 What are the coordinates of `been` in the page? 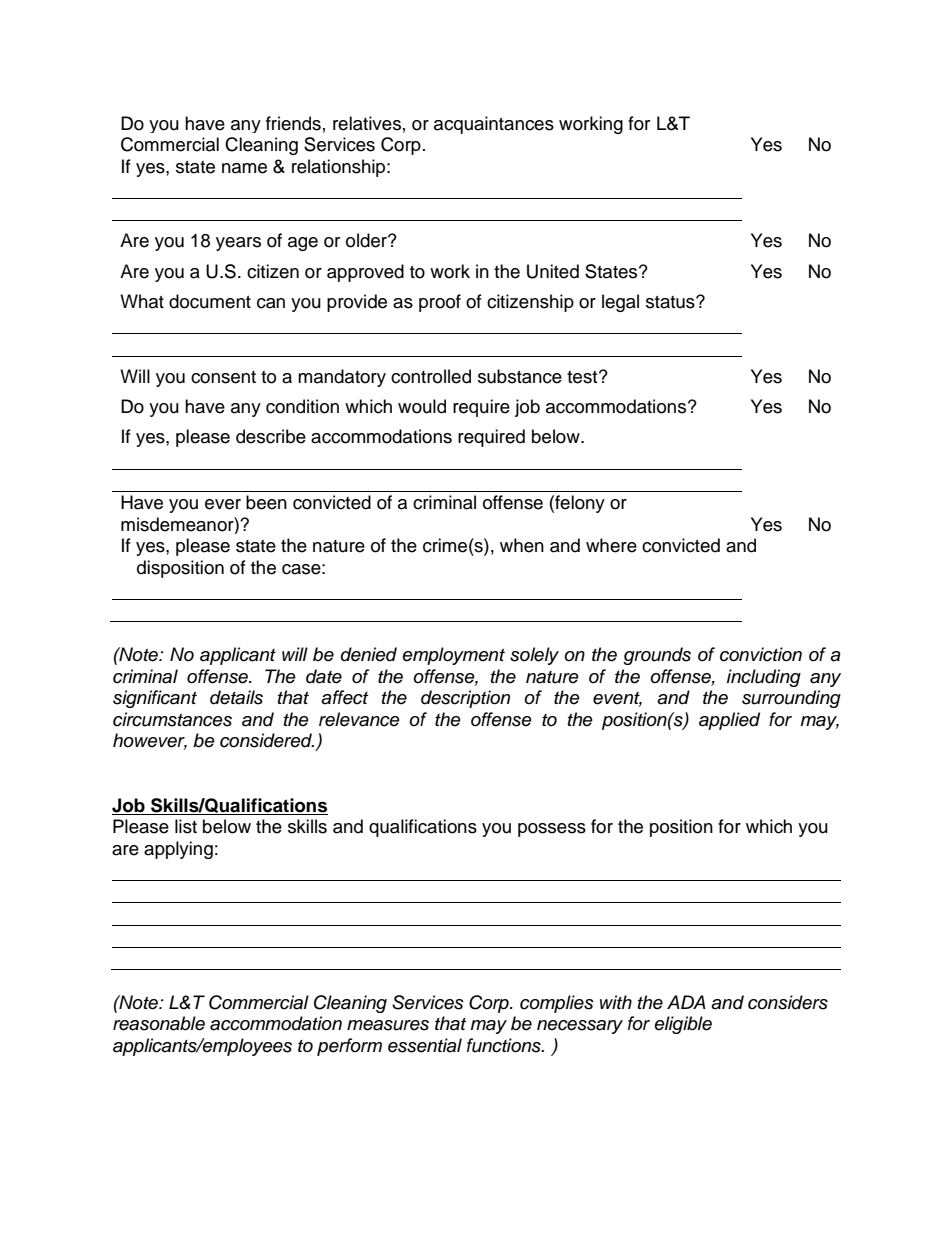 It's located at (266, 502).
